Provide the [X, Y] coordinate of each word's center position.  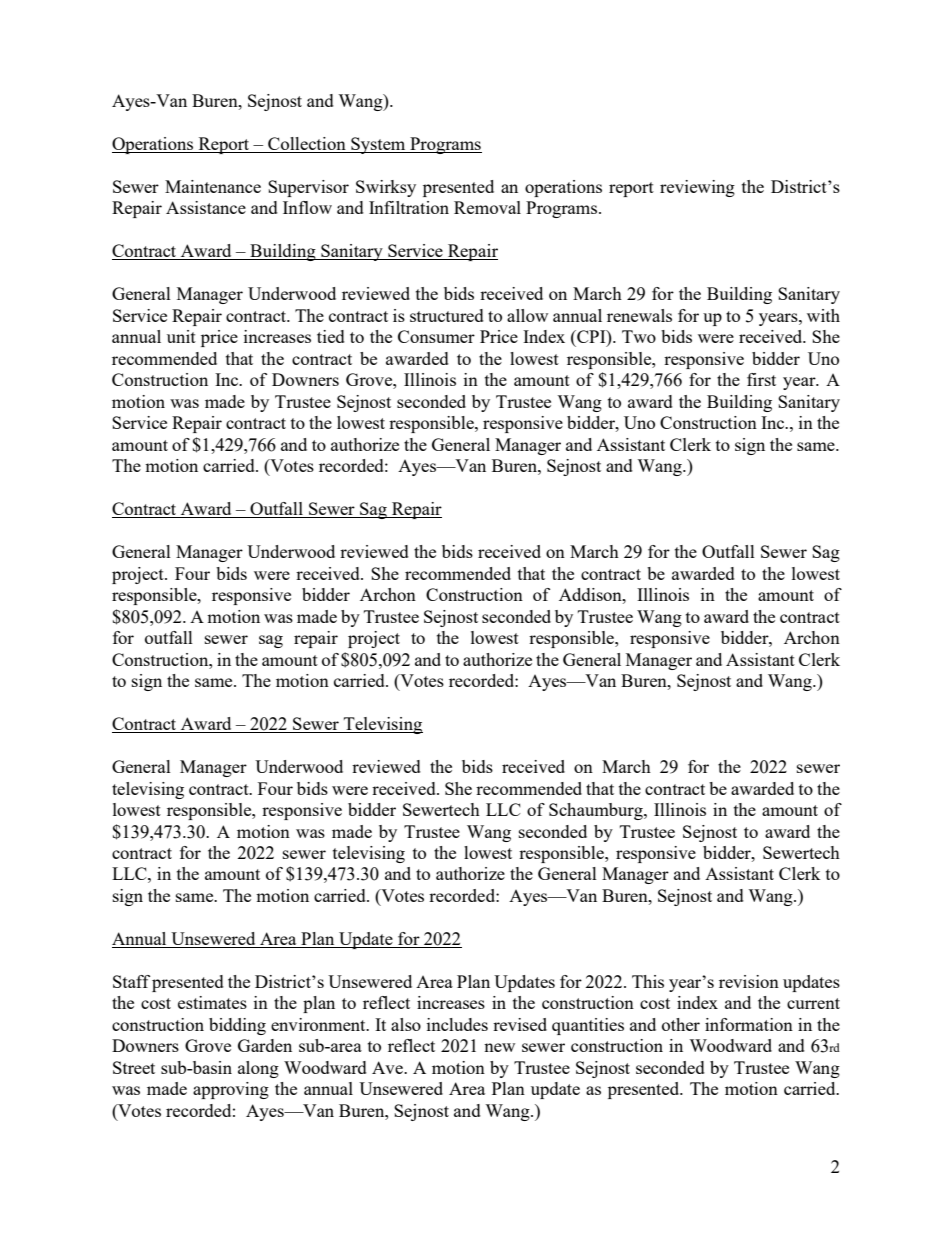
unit [181, 336]
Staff [131, 981]
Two [639, 336]
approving [231, 1090]
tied [331, 336]
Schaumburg [597, 811]
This [648, 981]
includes [457, 1024]
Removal [487, 207]
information [749, 1024]
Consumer [436, 336]
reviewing [697, 188]
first [761, 379]
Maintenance [213, 186]
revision [749, 981]
